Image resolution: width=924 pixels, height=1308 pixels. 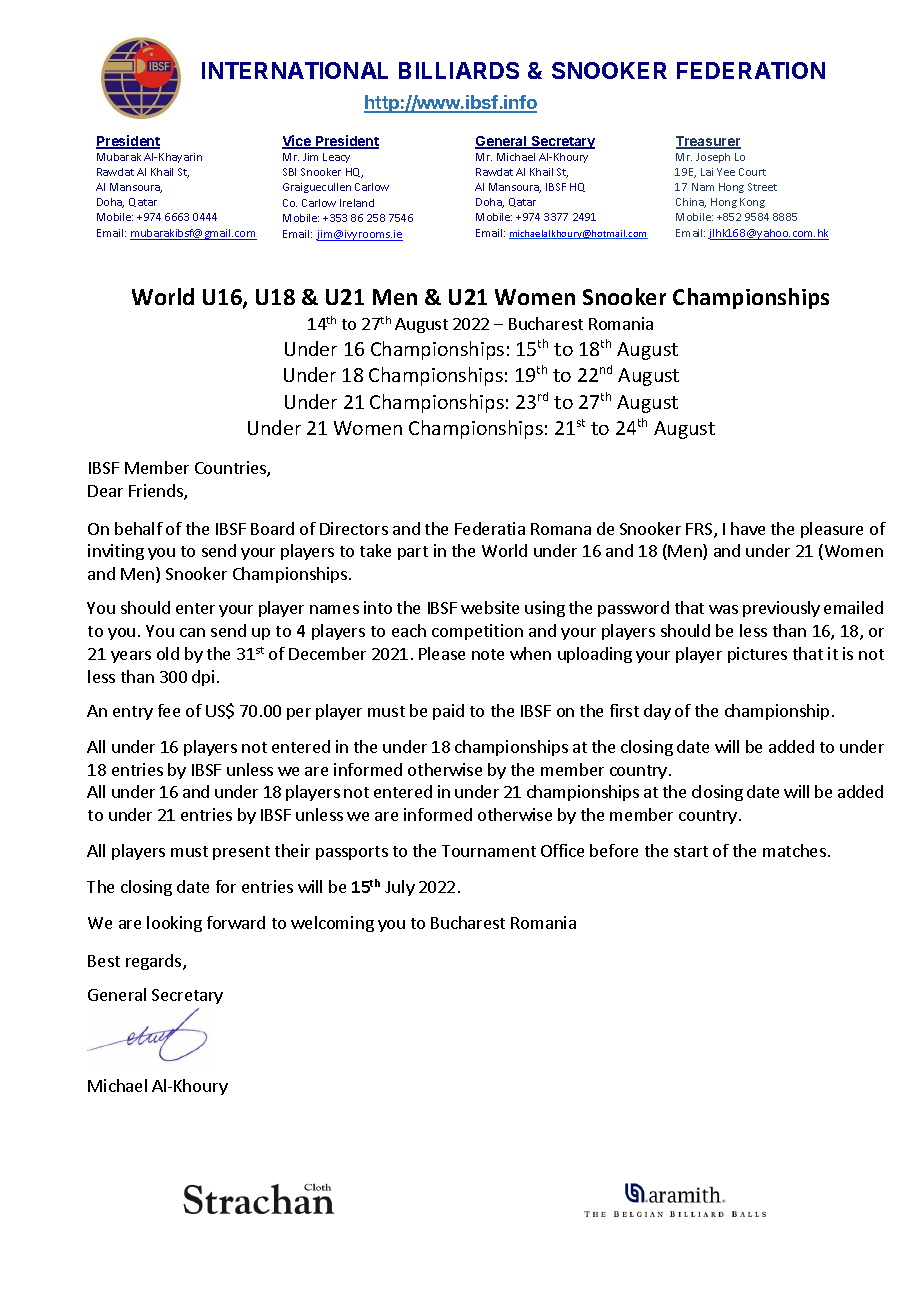 I want to click on FEDERATION, so click(x=751, y=70).
